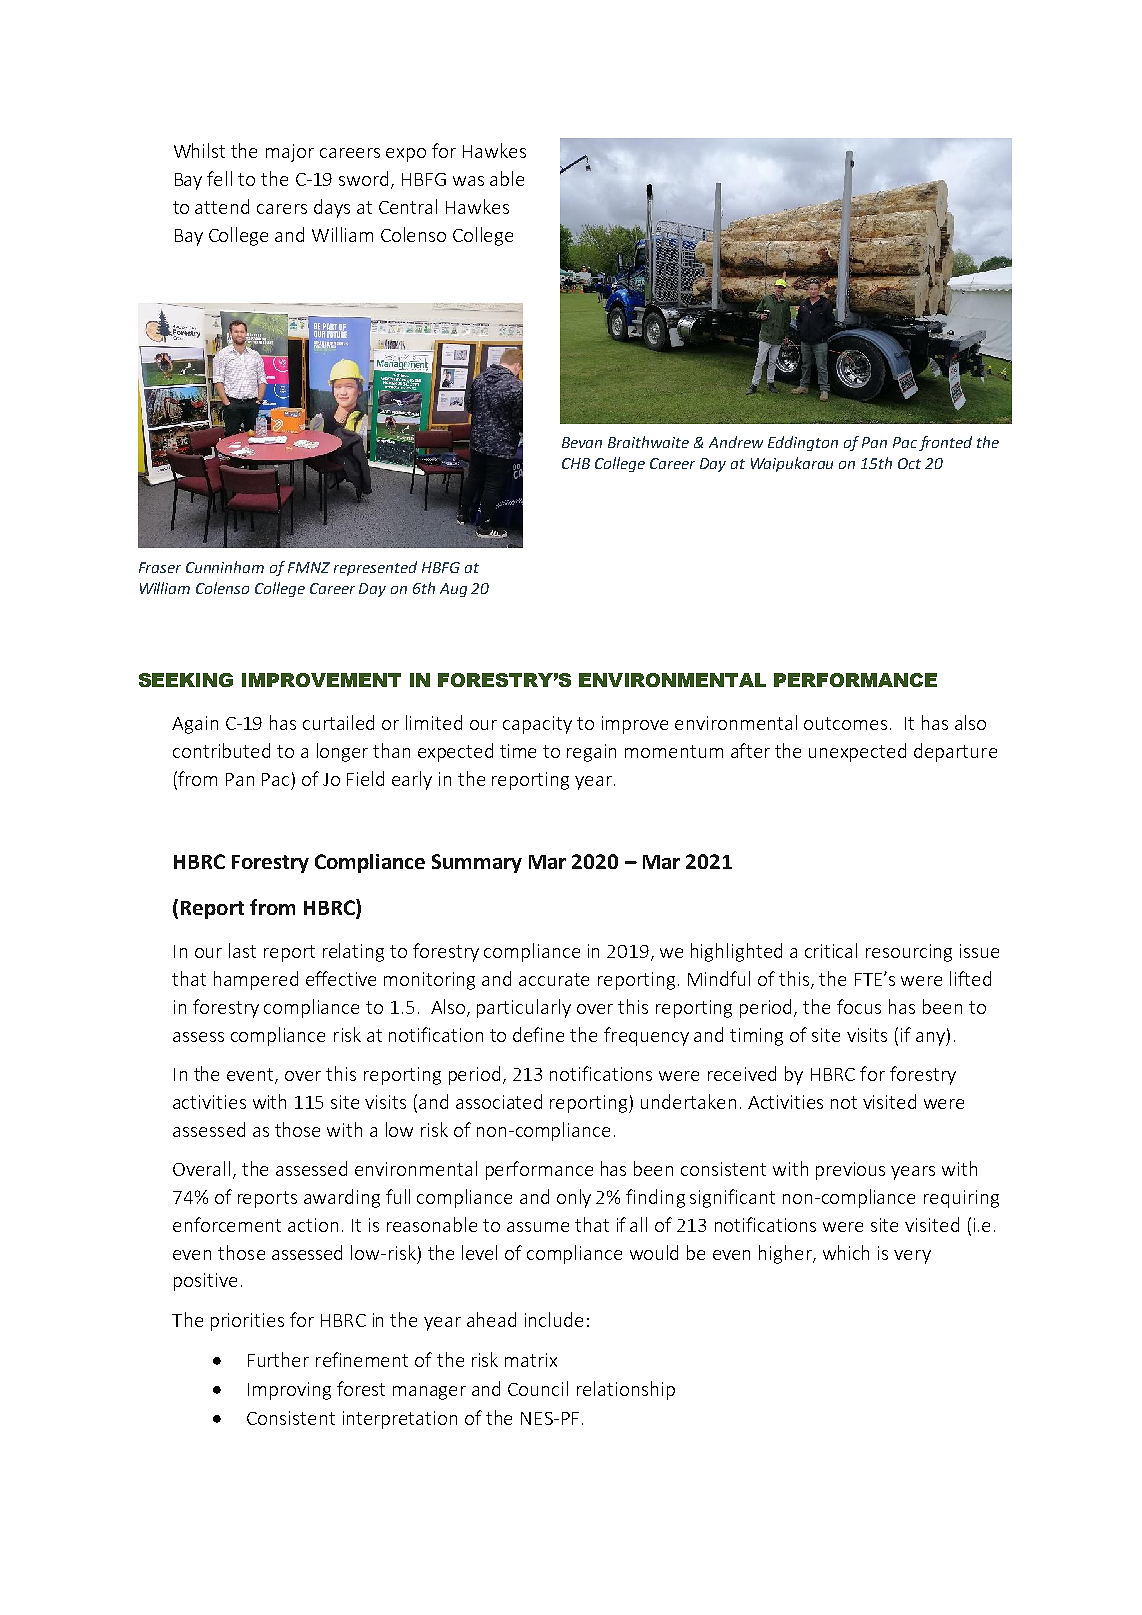 This screenshot has height=1615, width=1142. Describe the element at coordinates (909, 953) in the screenshot. I see `resourcing` at that location.
